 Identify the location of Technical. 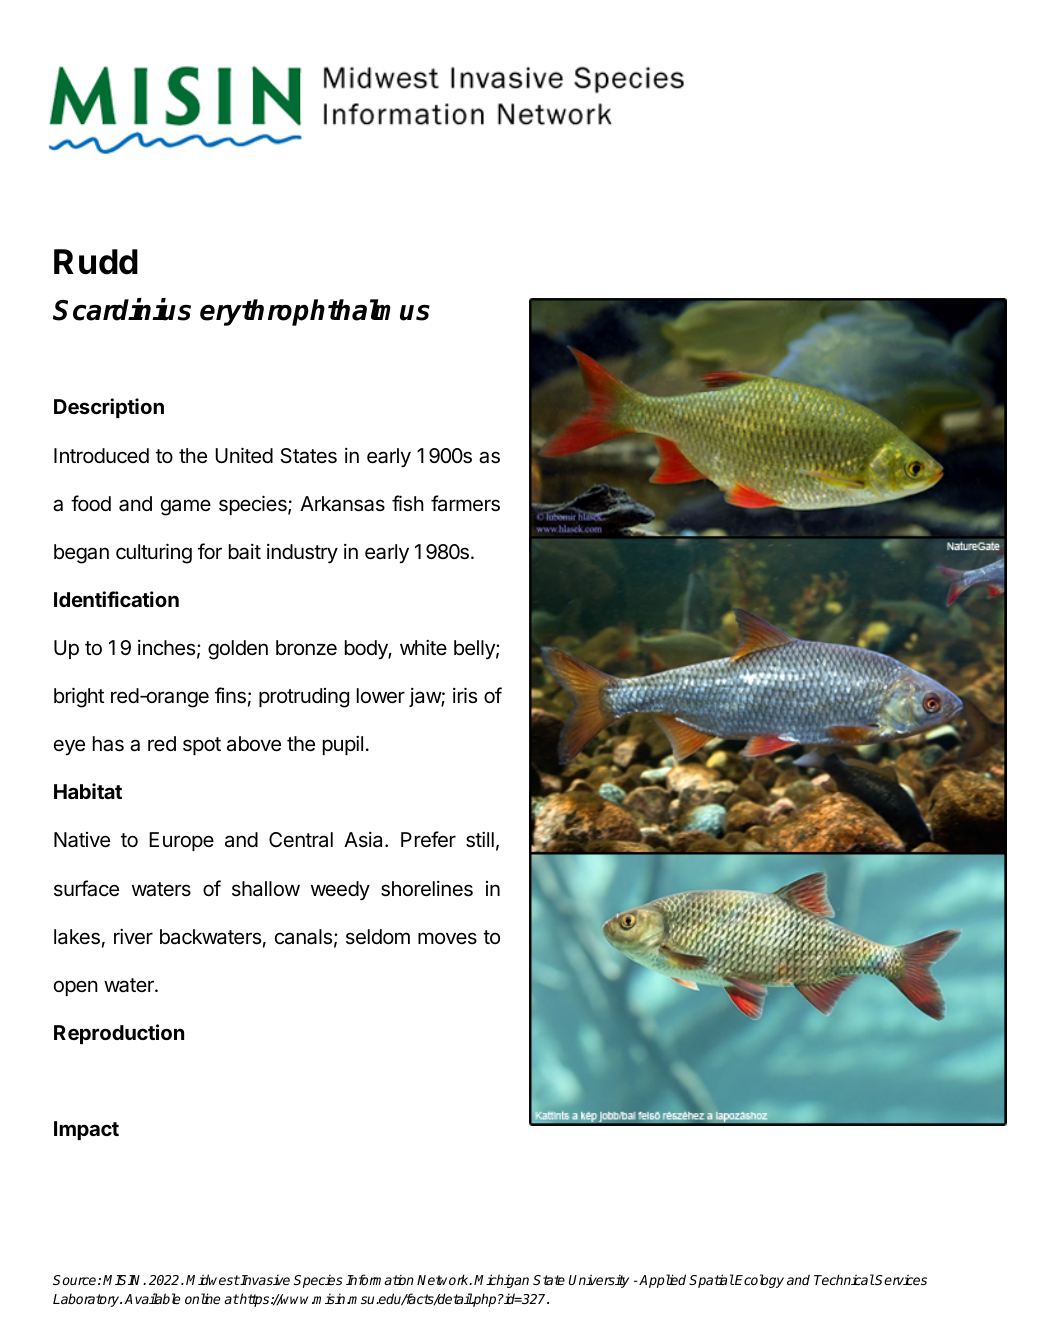
(844, 1279).
